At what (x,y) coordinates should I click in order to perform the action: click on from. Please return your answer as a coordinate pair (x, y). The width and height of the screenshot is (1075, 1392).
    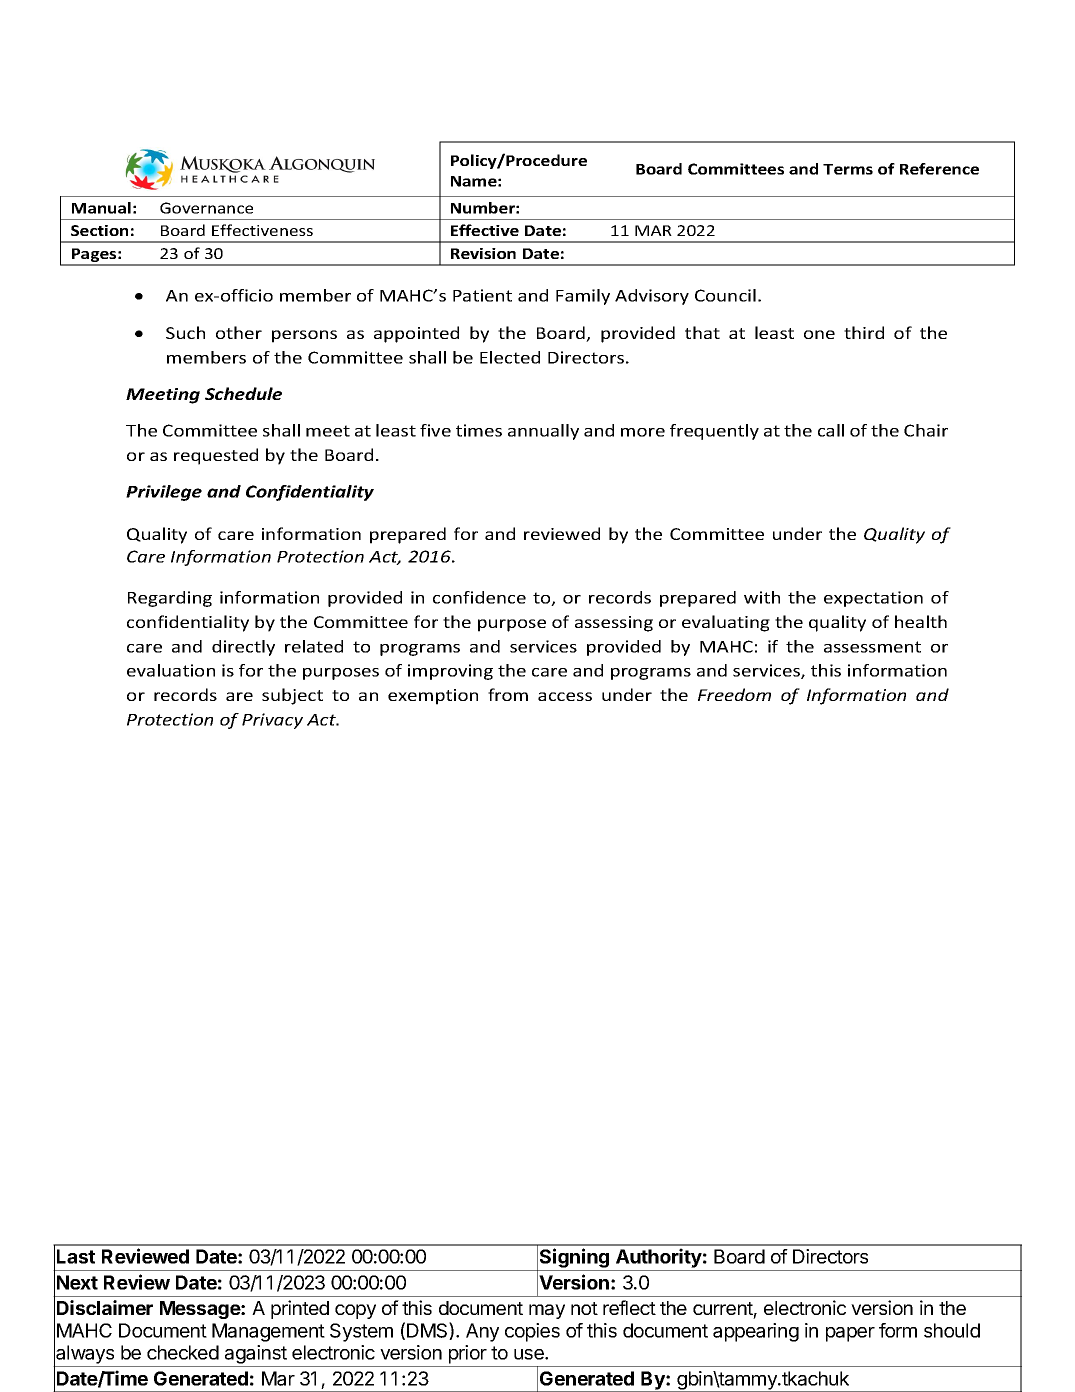
    Looking at the image, I should click on (508, 694).
